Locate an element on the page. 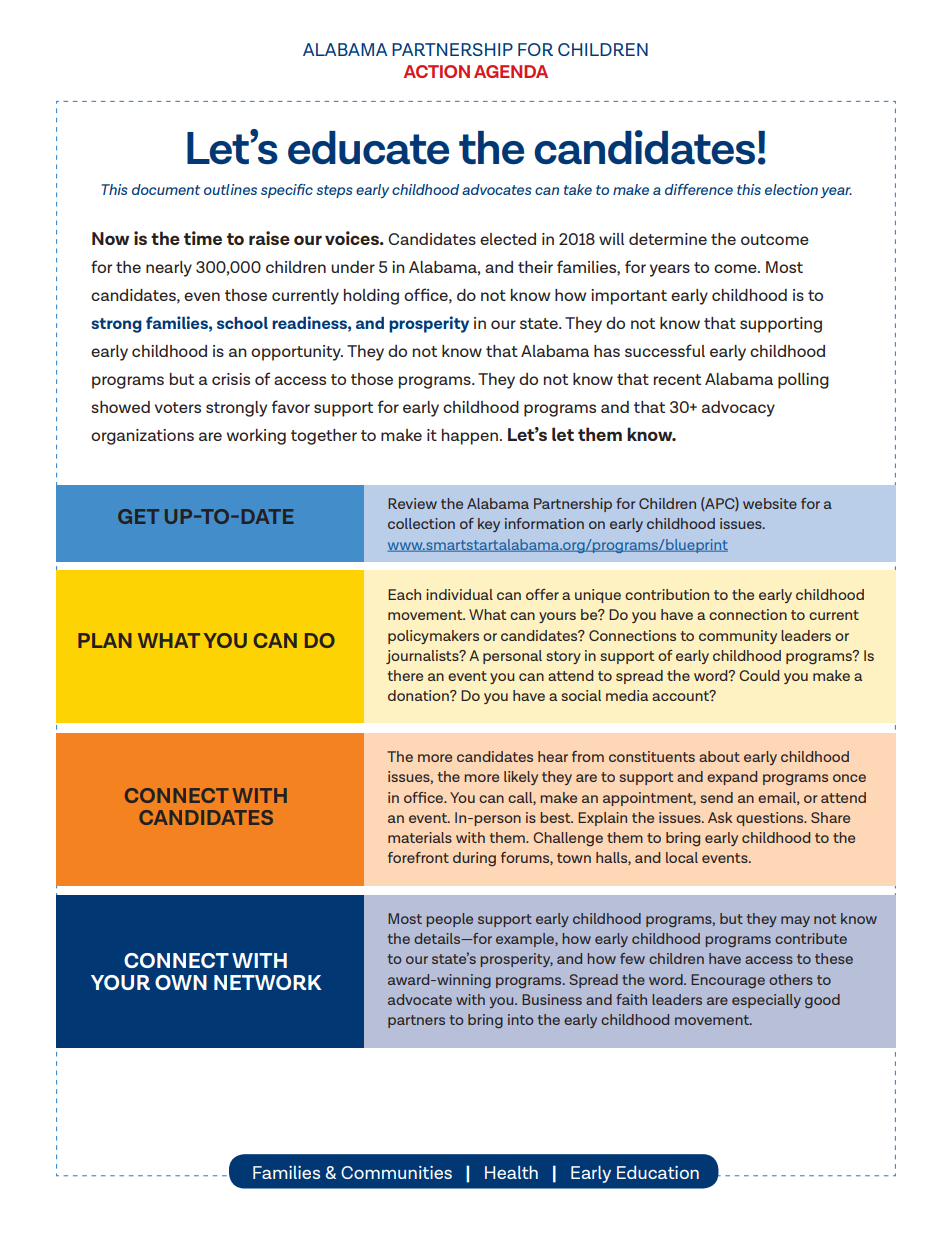 This document has height=1233, width=952. questions is located at coordinates (771, 819).
